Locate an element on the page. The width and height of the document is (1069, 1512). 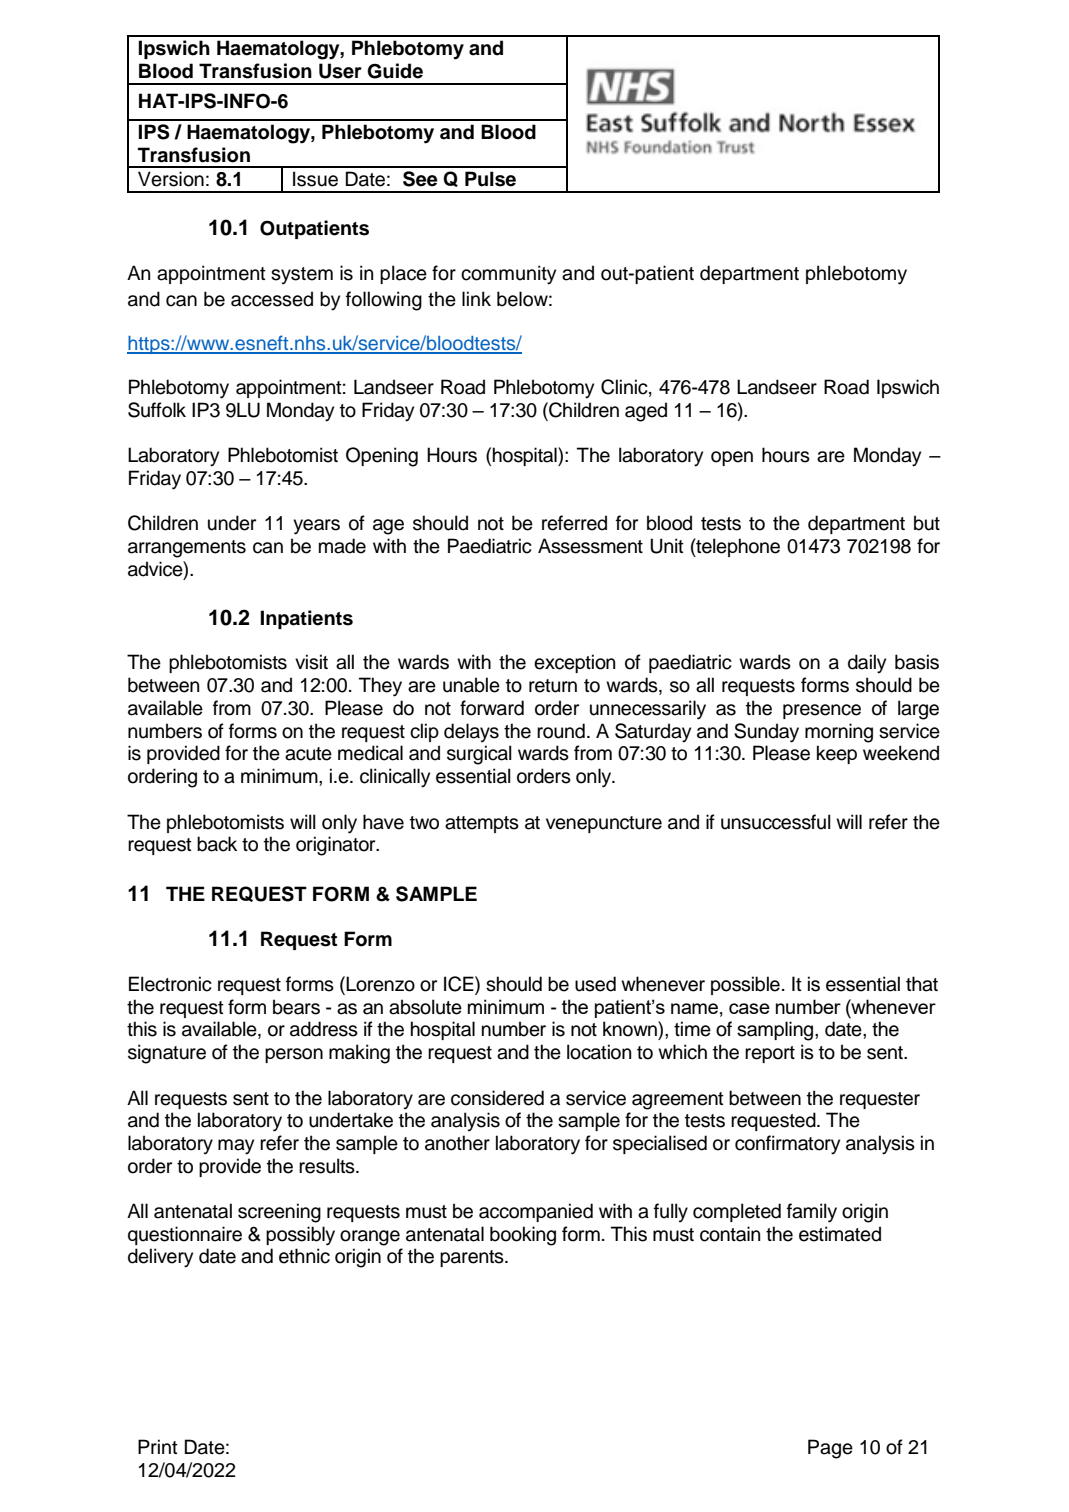
keep is located at coordinates (837, 754).
